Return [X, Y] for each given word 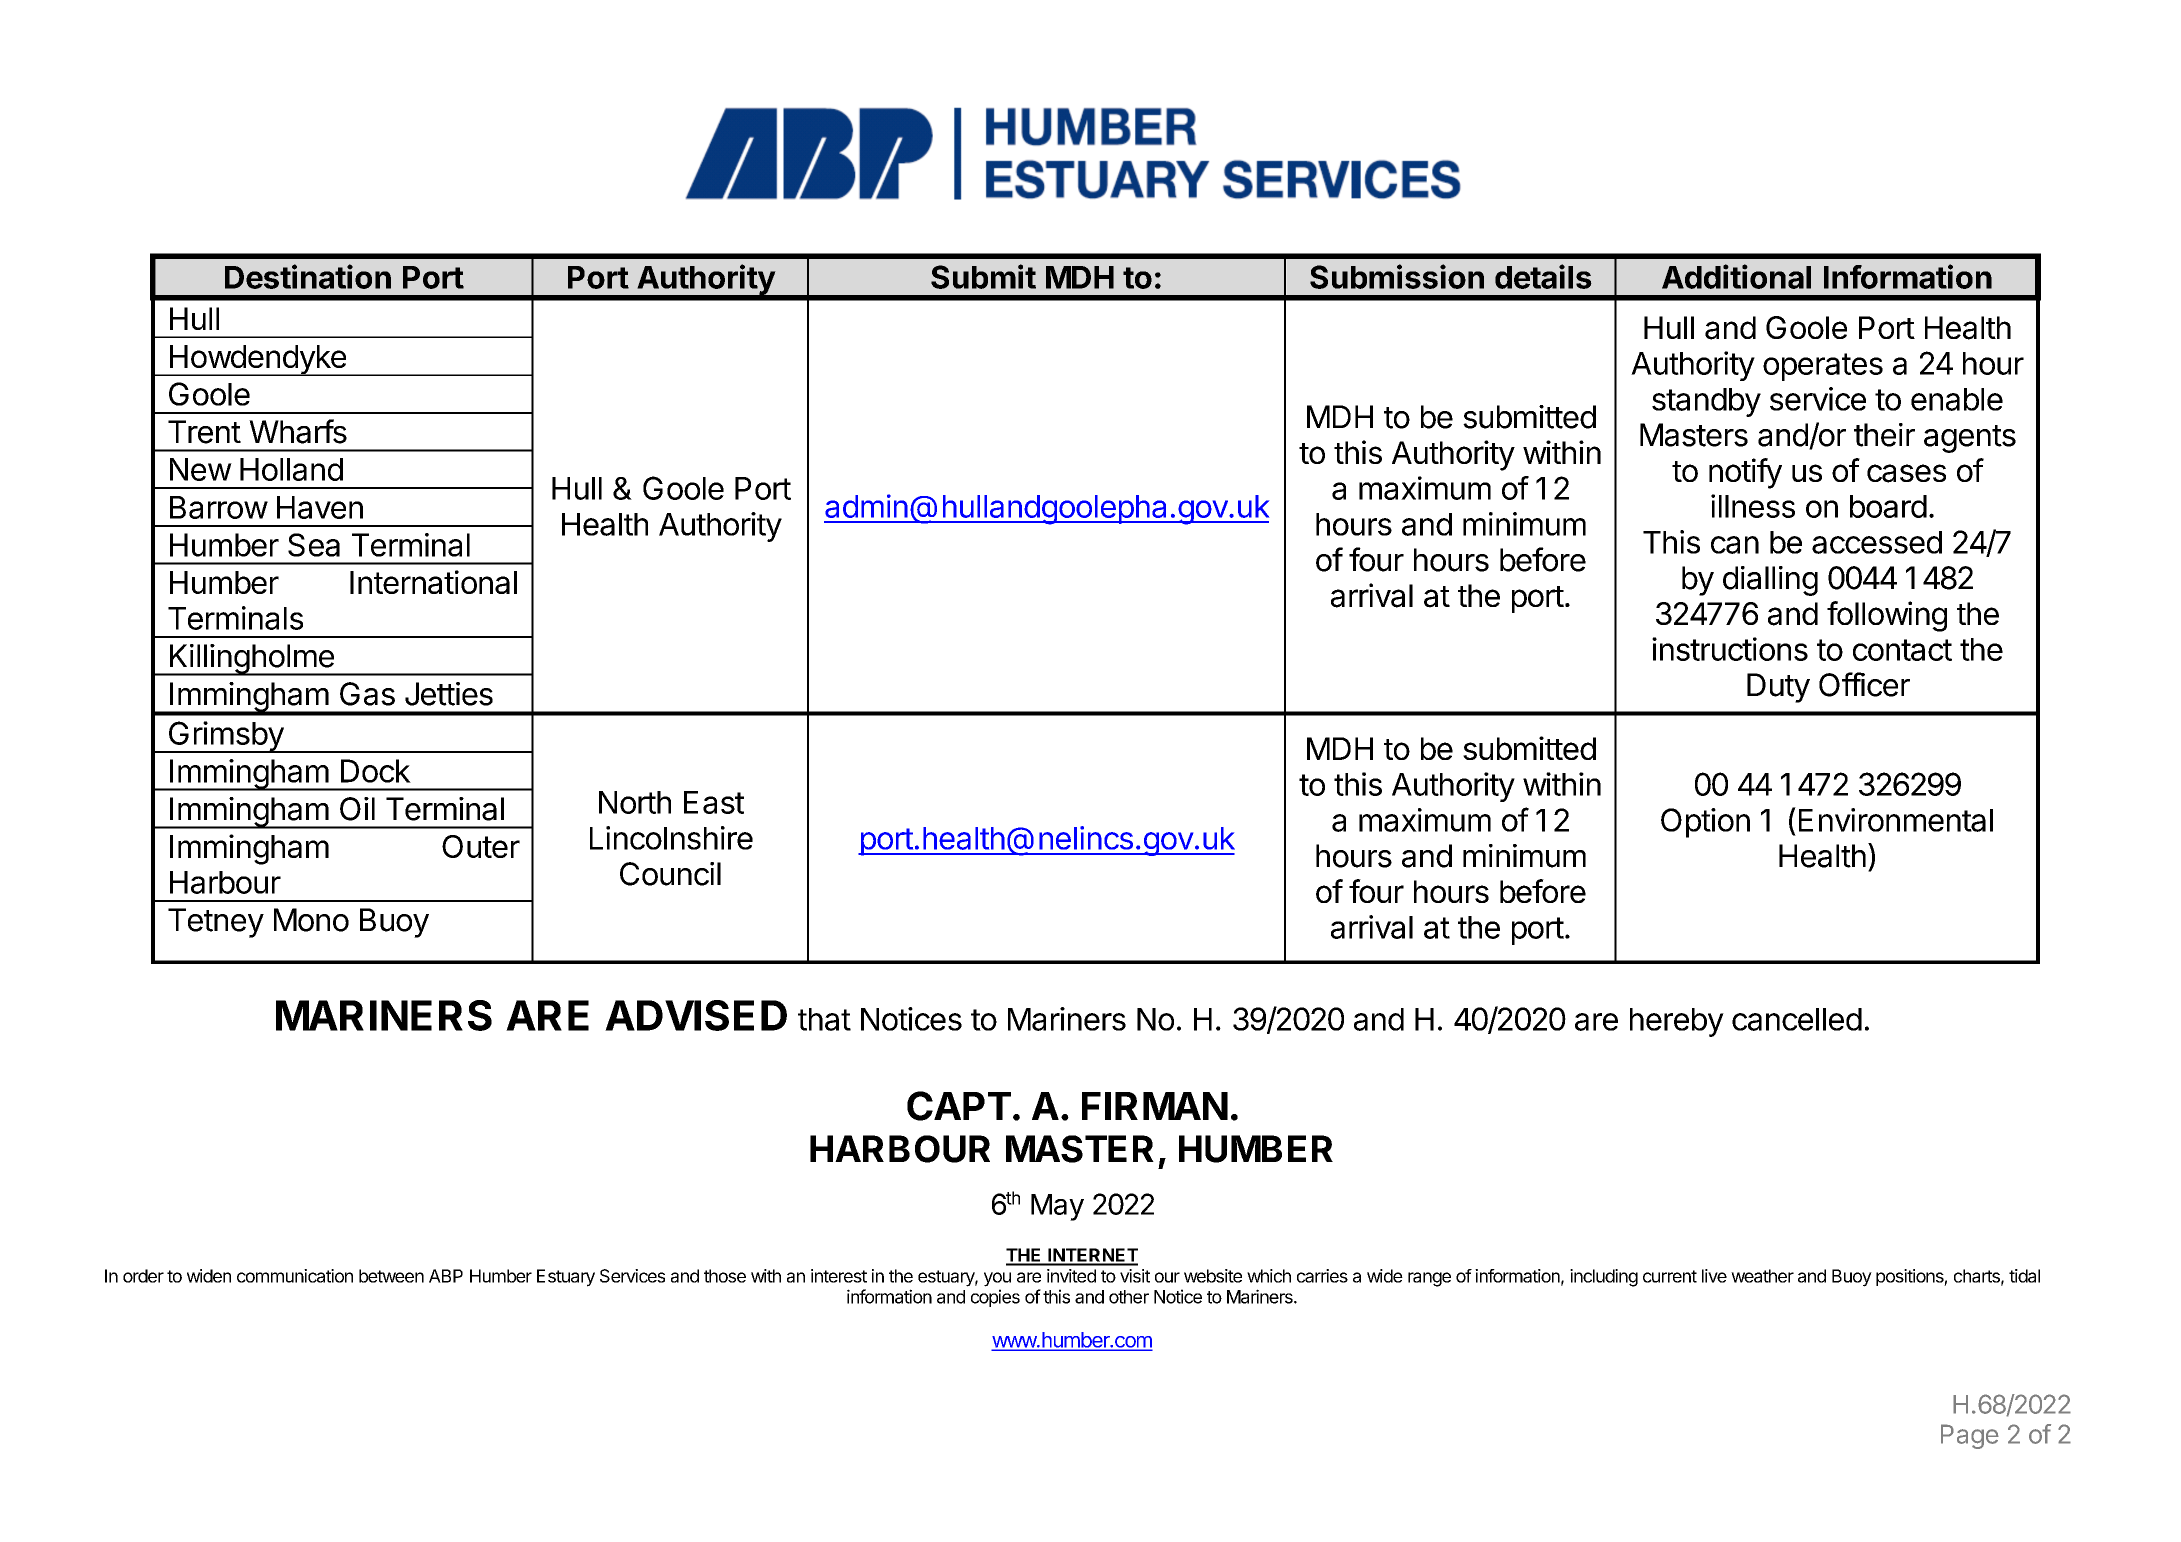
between [391, 1276]
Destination [308, 276]
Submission [1397, 276]
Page [1970, 1436]
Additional [1736, 276]
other [1129, 1297]
